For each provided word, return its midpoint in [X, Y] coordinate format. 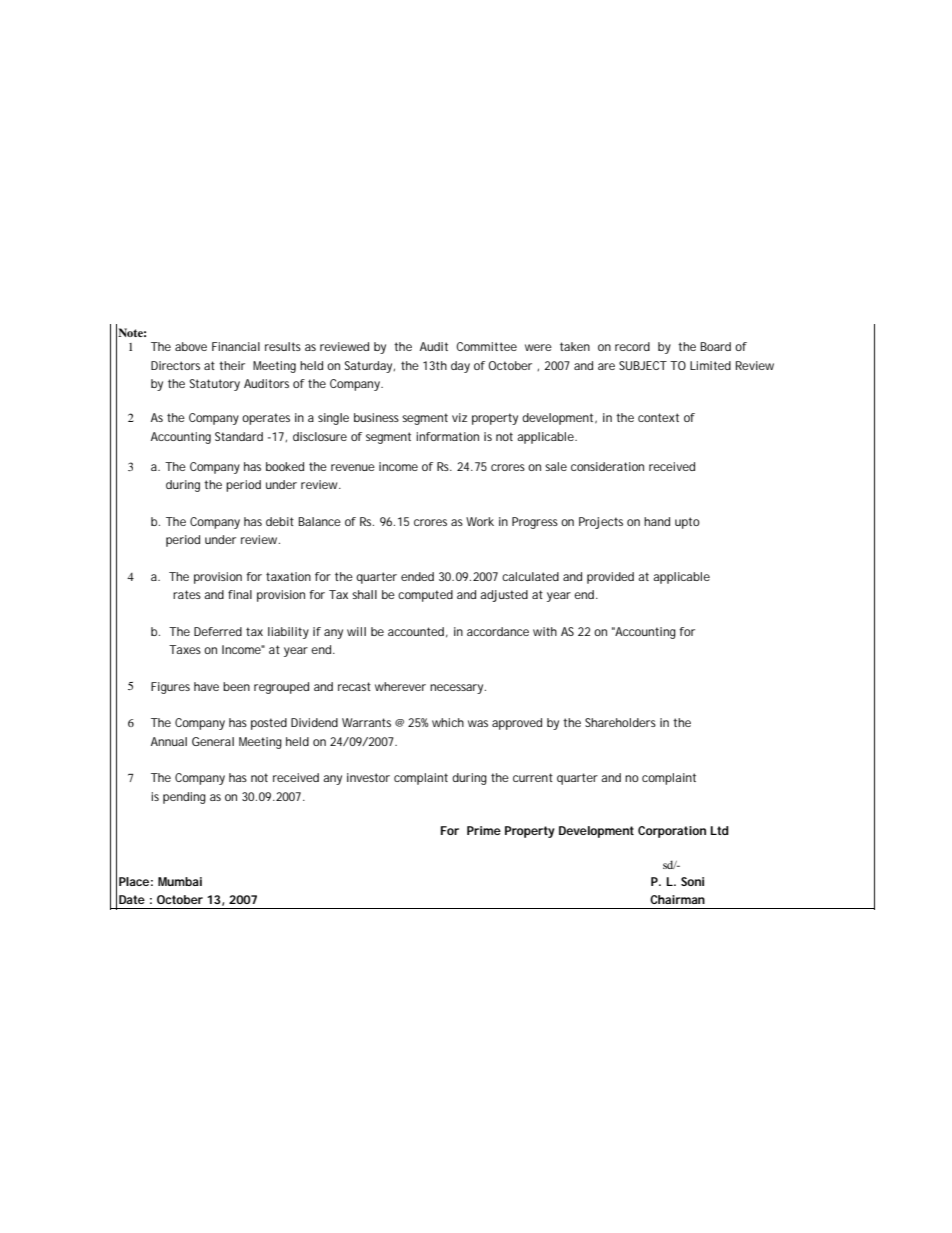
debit [280, 521]
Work [480, 521]
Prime [484, 830]
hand [657, 521]
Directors [175, 365]
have [206, 686]
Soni [692, 881]
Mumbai [180, 881]
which [448, 722]
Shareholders [620, 722]
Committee [486, 346]
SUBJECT [643, 365]
